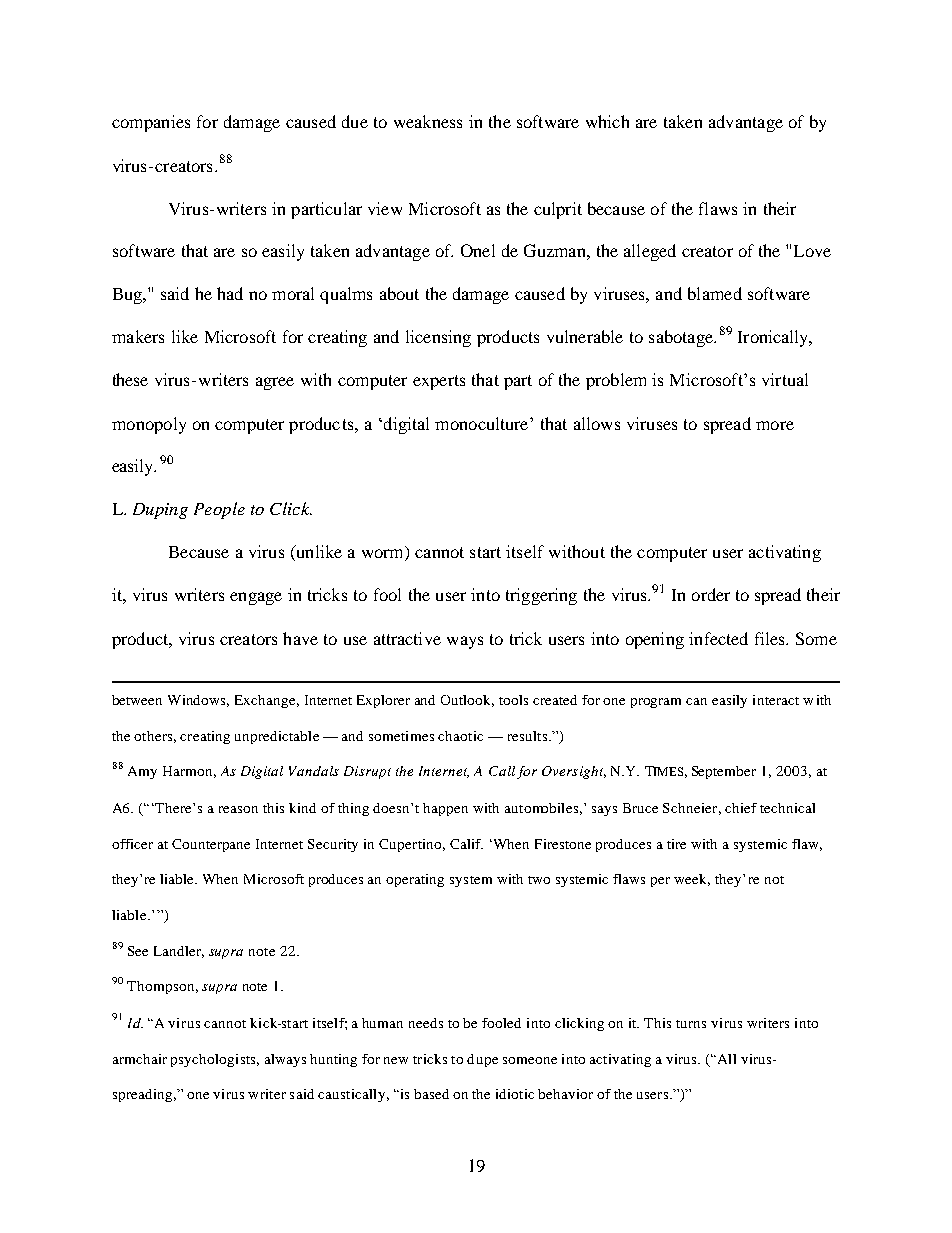 Image resolution: width=952 pixels, height=1233 pixels. Describe the element at coordinates (428, 121) in the screenshot. I see `weakness` at that location.
